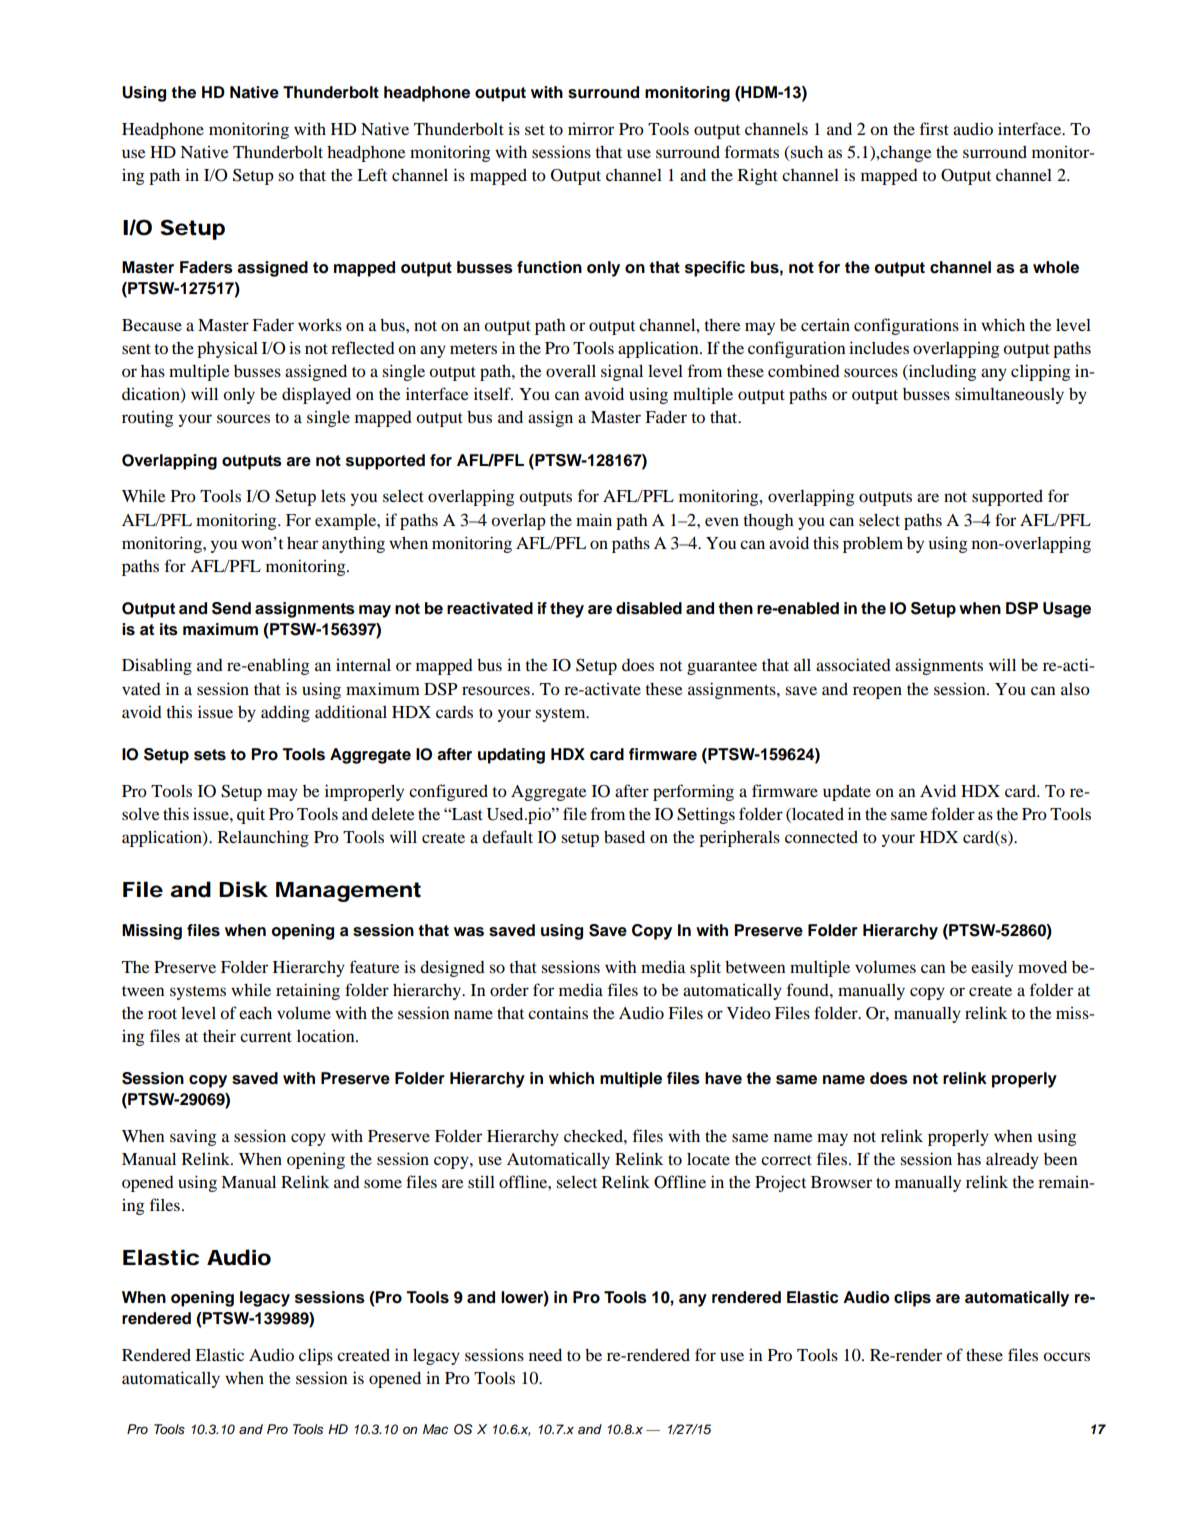 The width and height of the image is (1182, 1529). I want to click on based, so click(624, 836).
